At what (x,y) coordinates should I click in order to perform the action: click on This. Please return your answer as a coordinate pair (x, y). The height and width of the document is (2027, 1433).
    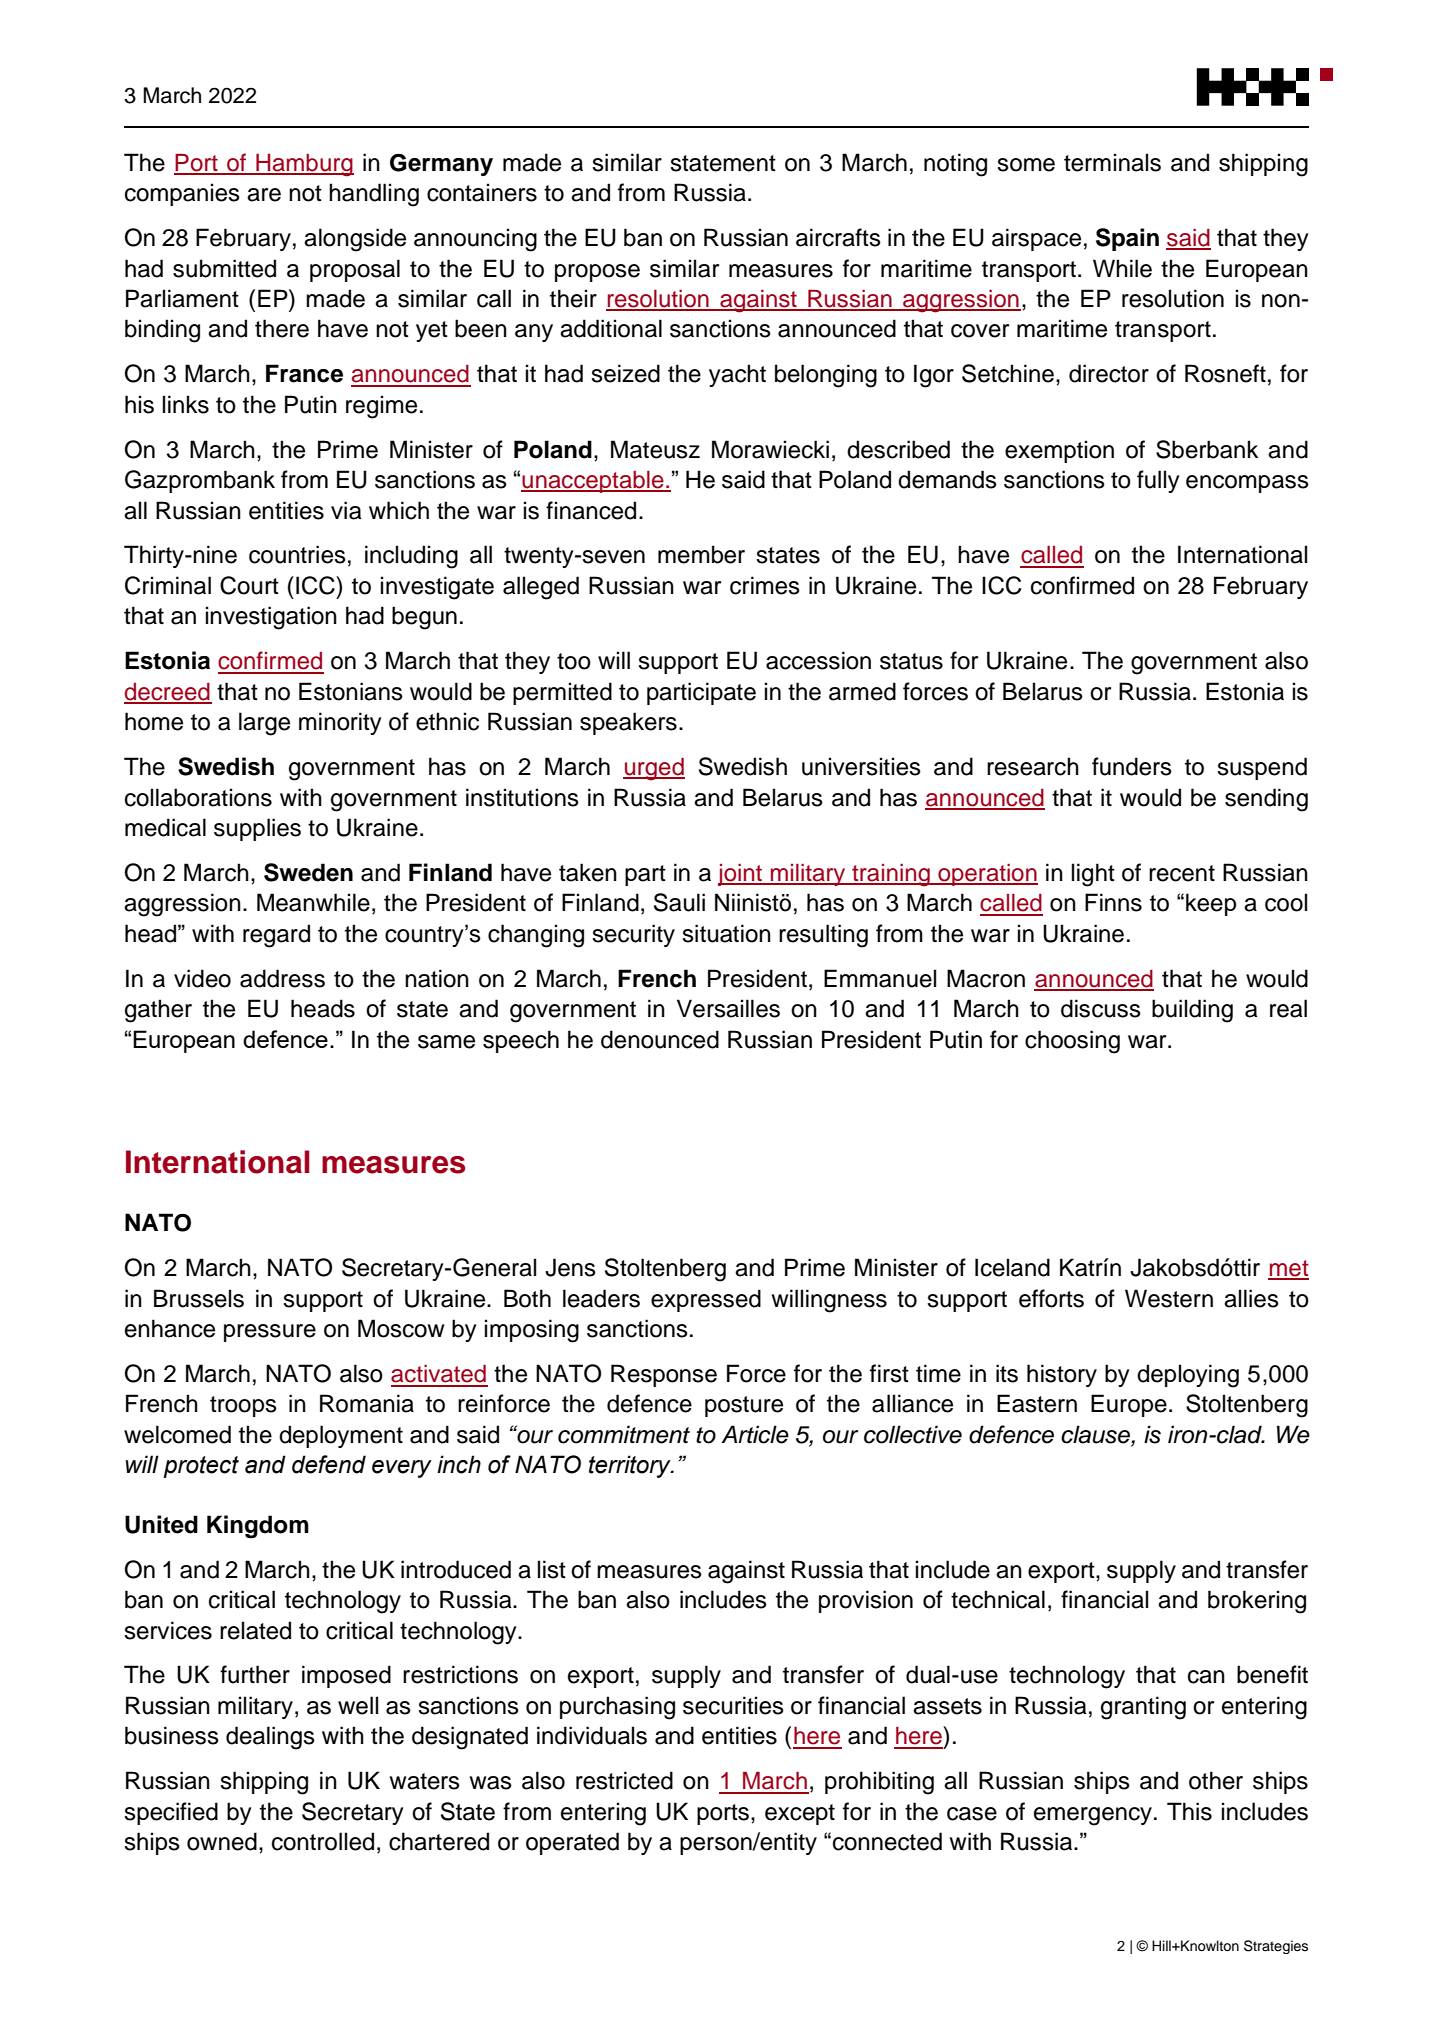
    Looking at the image, I should click on (1189, 1811).
